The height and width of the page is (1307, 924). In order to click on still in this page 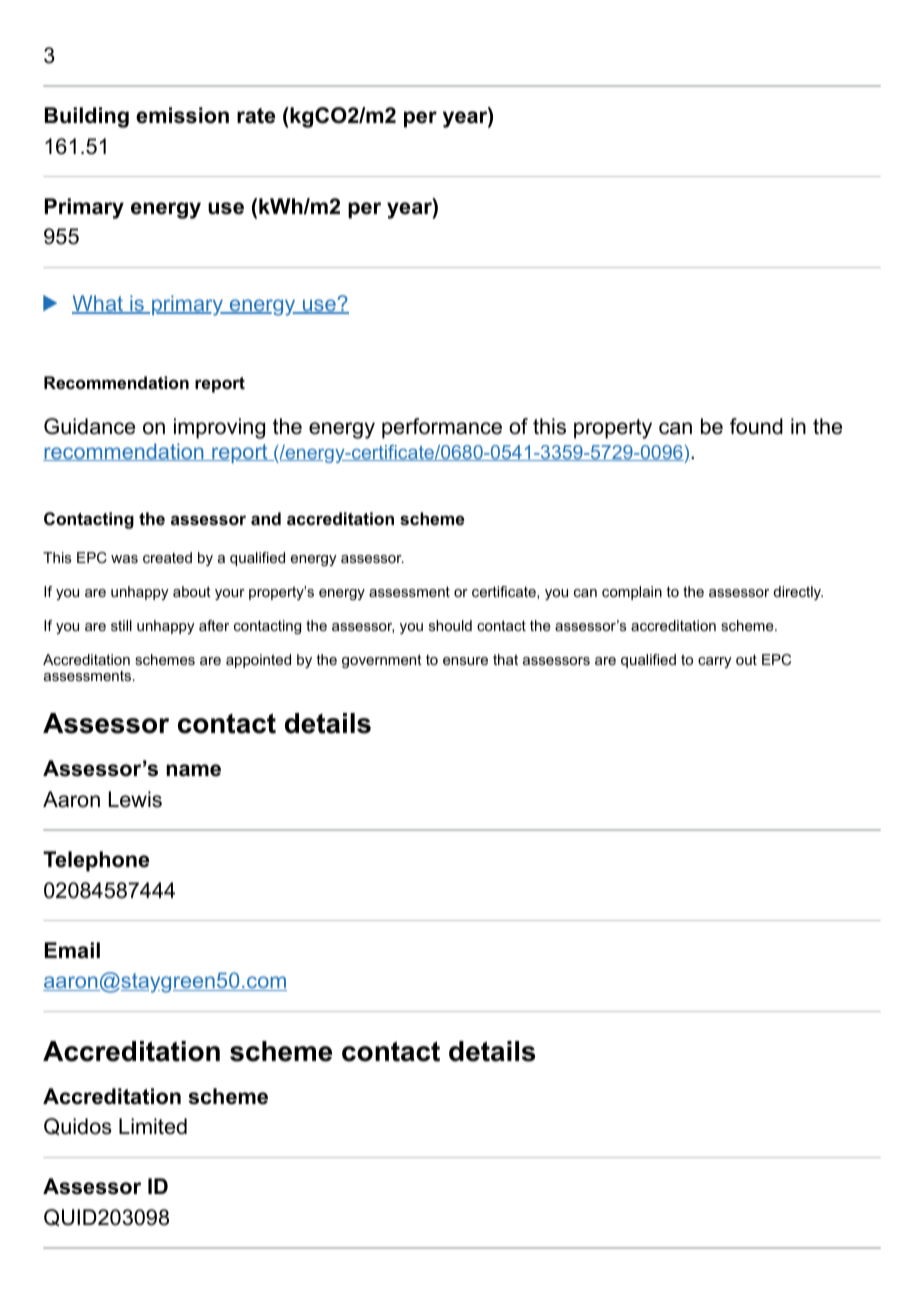, I will do `click(121, 625)`.
